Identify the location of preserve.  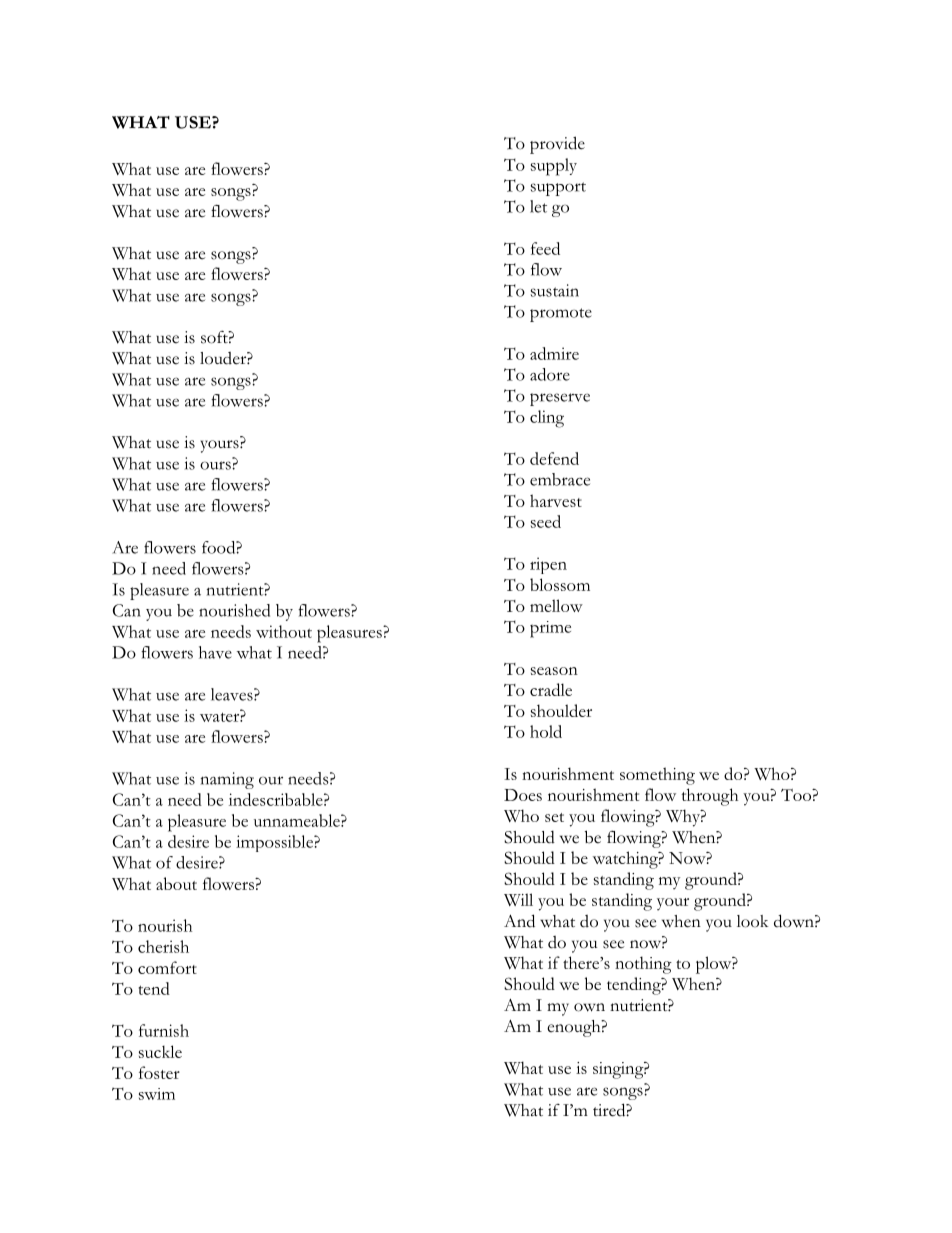
(560, 399).
